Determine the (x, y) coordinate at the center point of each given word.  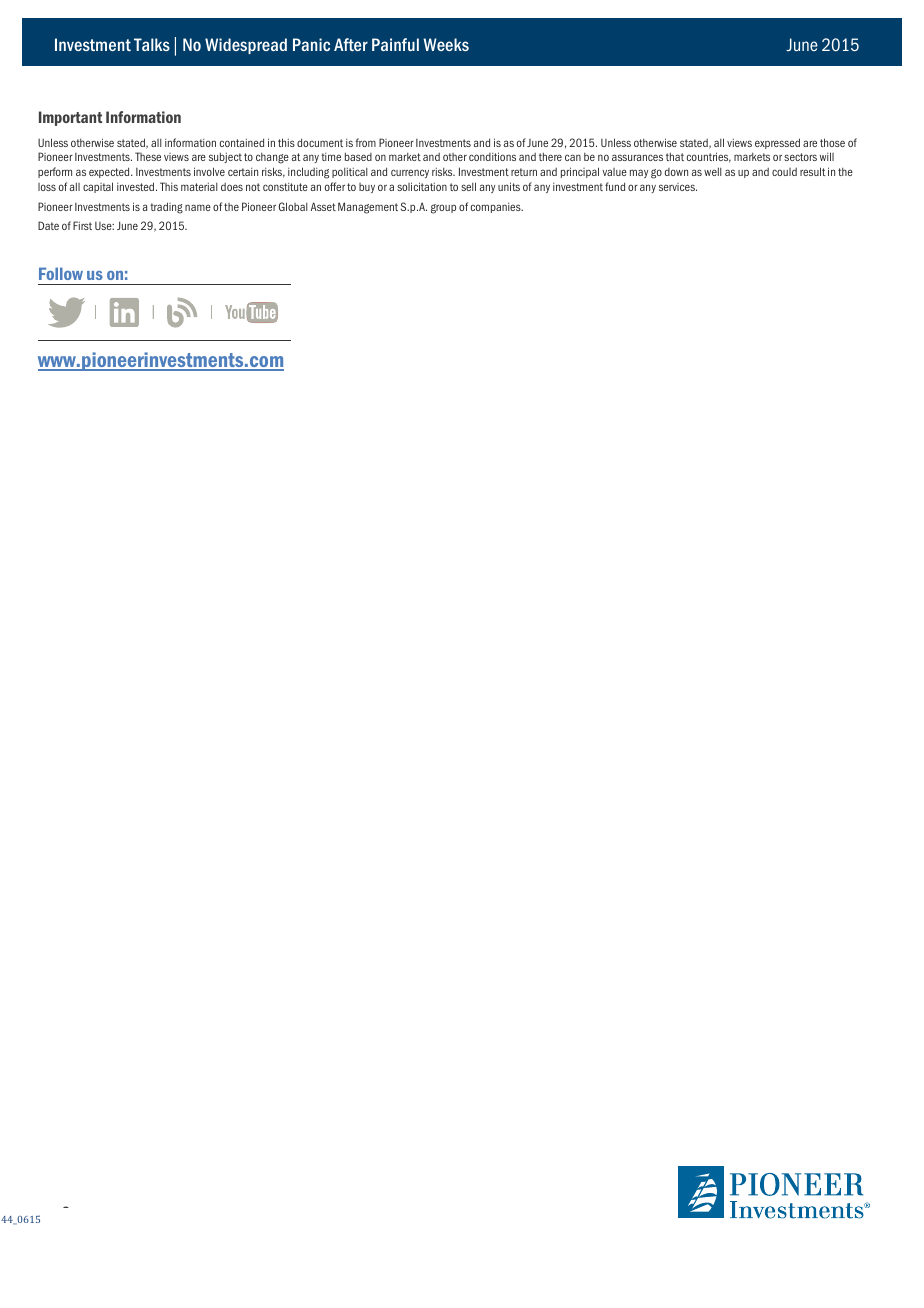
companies (497, 208)
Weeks (446, 44)
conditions (492, 156)
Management (368, 208)
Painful (395, 44)
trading (166, 208)
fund (615, 186)
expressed (777, 143)
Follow (61, 273)
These (148, 156)
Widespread (246, 46)
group (443, 209)
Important (70, 118)
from (365, 142)
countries (709, 157)
